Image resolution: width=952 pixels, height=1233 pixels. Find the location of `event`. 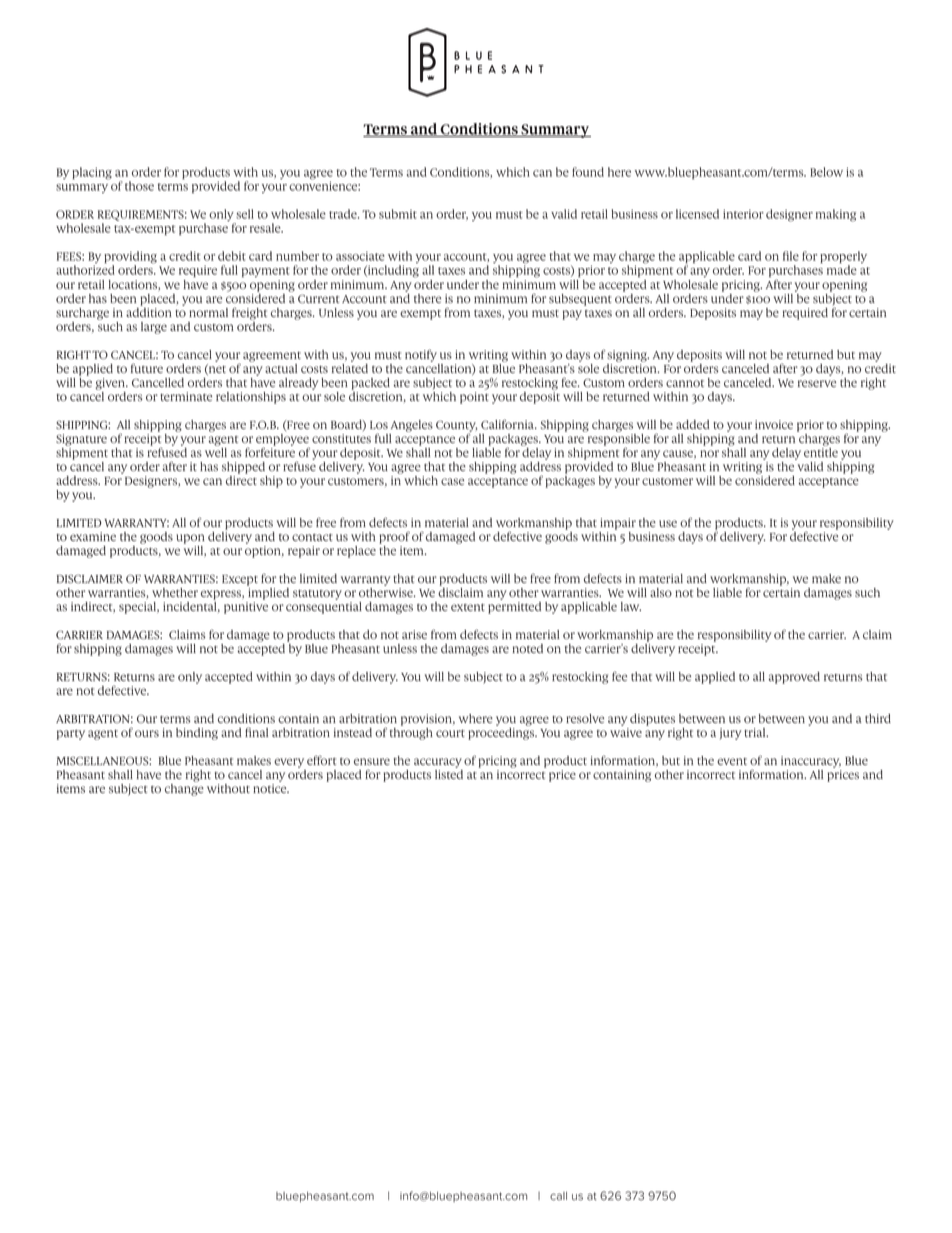

event is located at coordinates (732, 761).
